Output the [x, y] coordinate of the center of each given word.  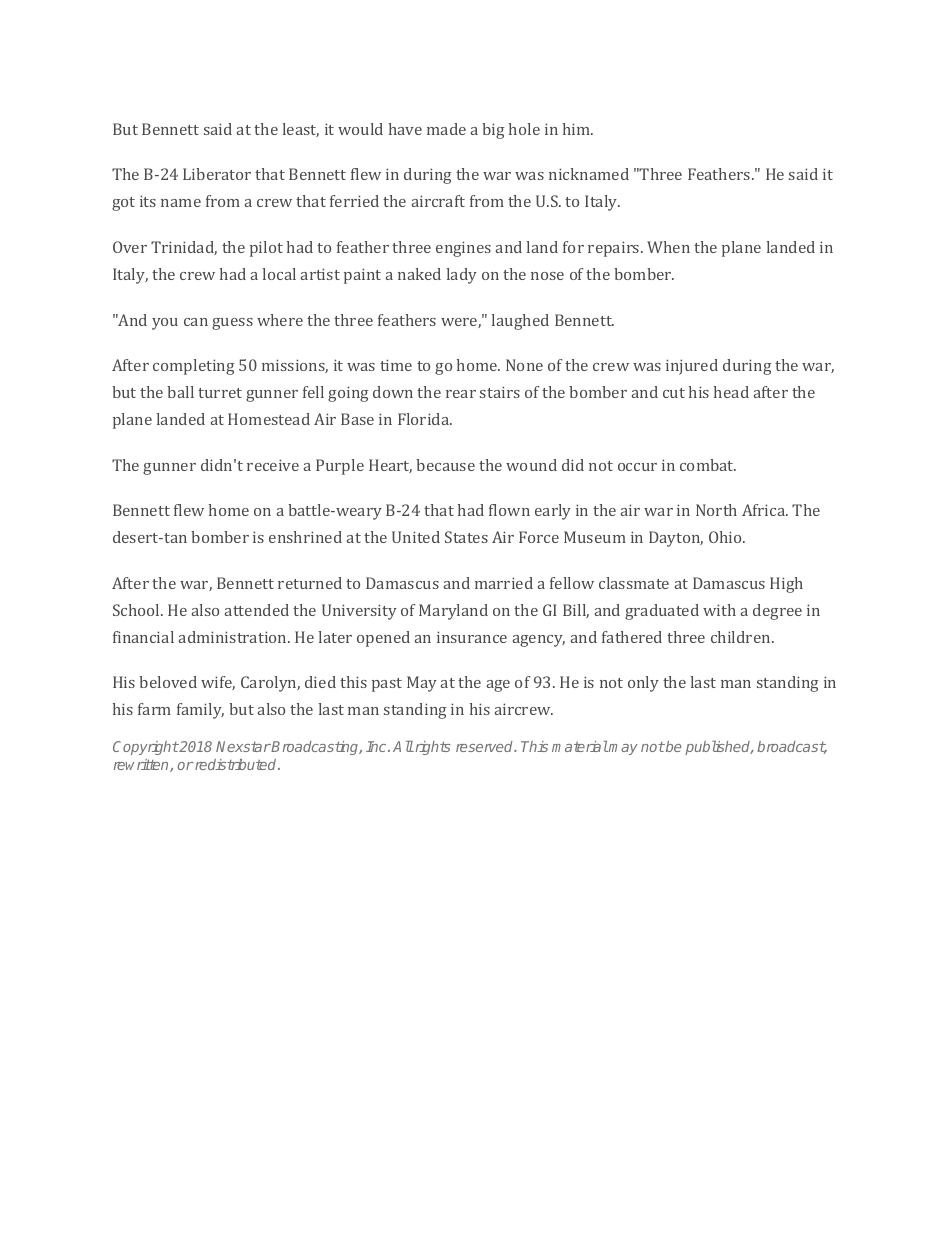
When [668, 247]
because [445, 465]
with [719, 610]
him [578, 129]
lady [462, 276]
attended [257, 610]
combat [708, 465]
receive [273, 465]
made [446, 129]
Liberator [217, 174]
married [504, 583]
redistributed [236, 764]
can [196, 322]
